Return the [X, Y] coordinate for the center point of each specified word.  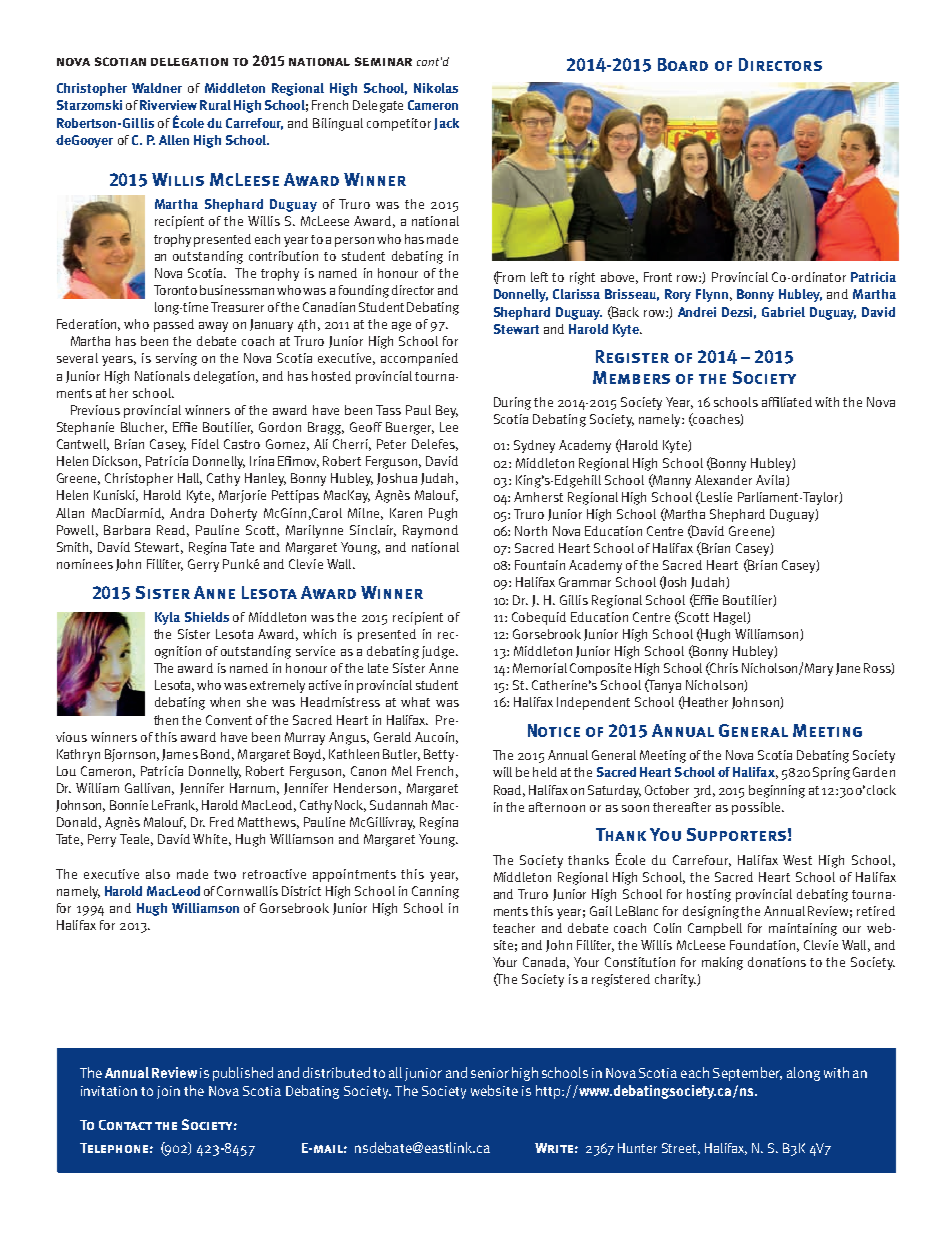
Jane [848, 669]
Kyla [167, 618]
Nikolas [436, 88]
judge [439, 652]
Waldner [157, 88]
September [747, 1074]
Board [683, 64]
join [168, 1092]
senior [490, 1073]
